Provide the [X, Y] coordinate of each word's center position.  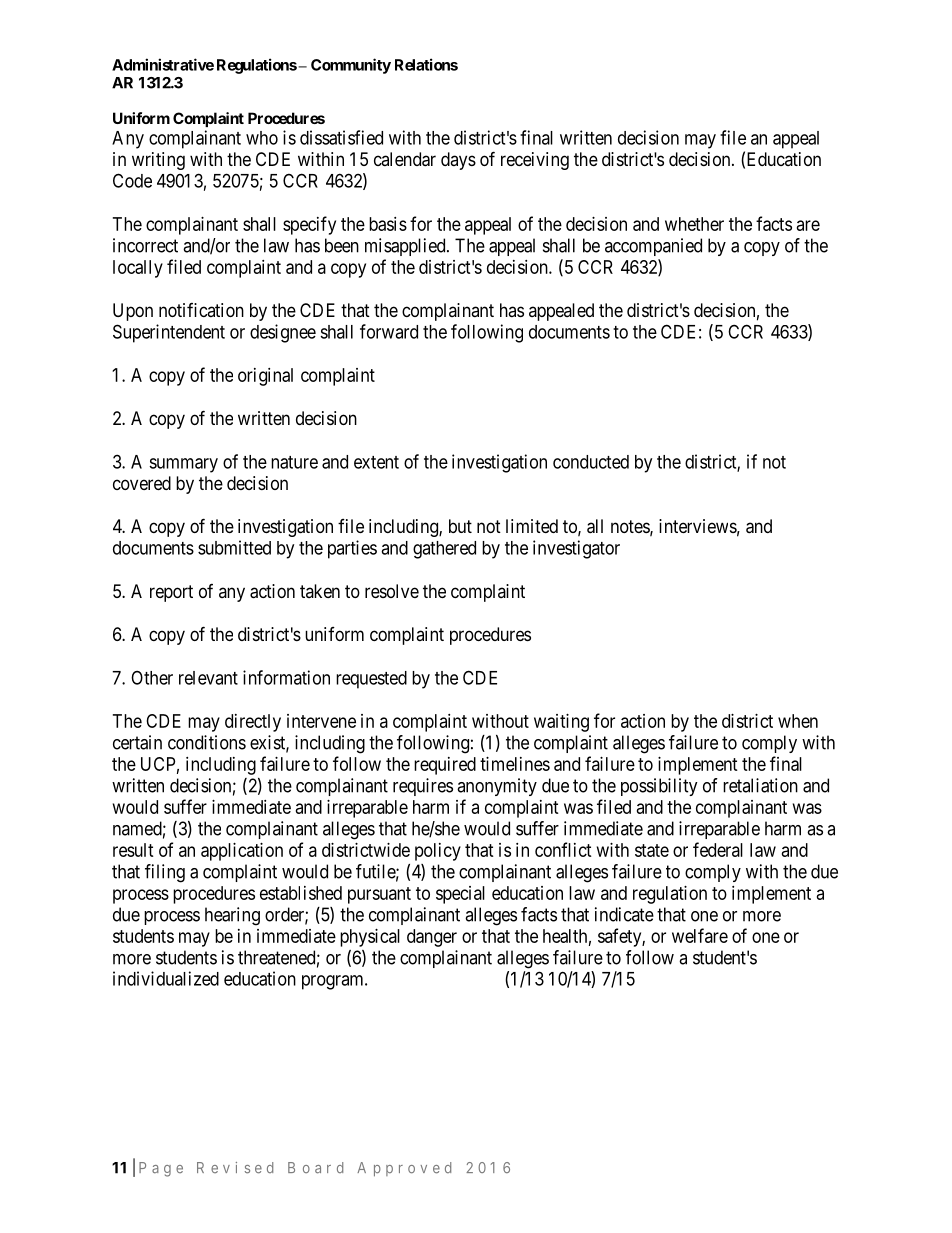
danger [432, 938]
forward [389, 331]
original [265, 377]
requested [371, 680]
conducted [591, 462]
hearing [232, 916]
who [262, 138]
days [458, 161]
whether [694, 224]
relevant [208, 678]
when [798, 721]
